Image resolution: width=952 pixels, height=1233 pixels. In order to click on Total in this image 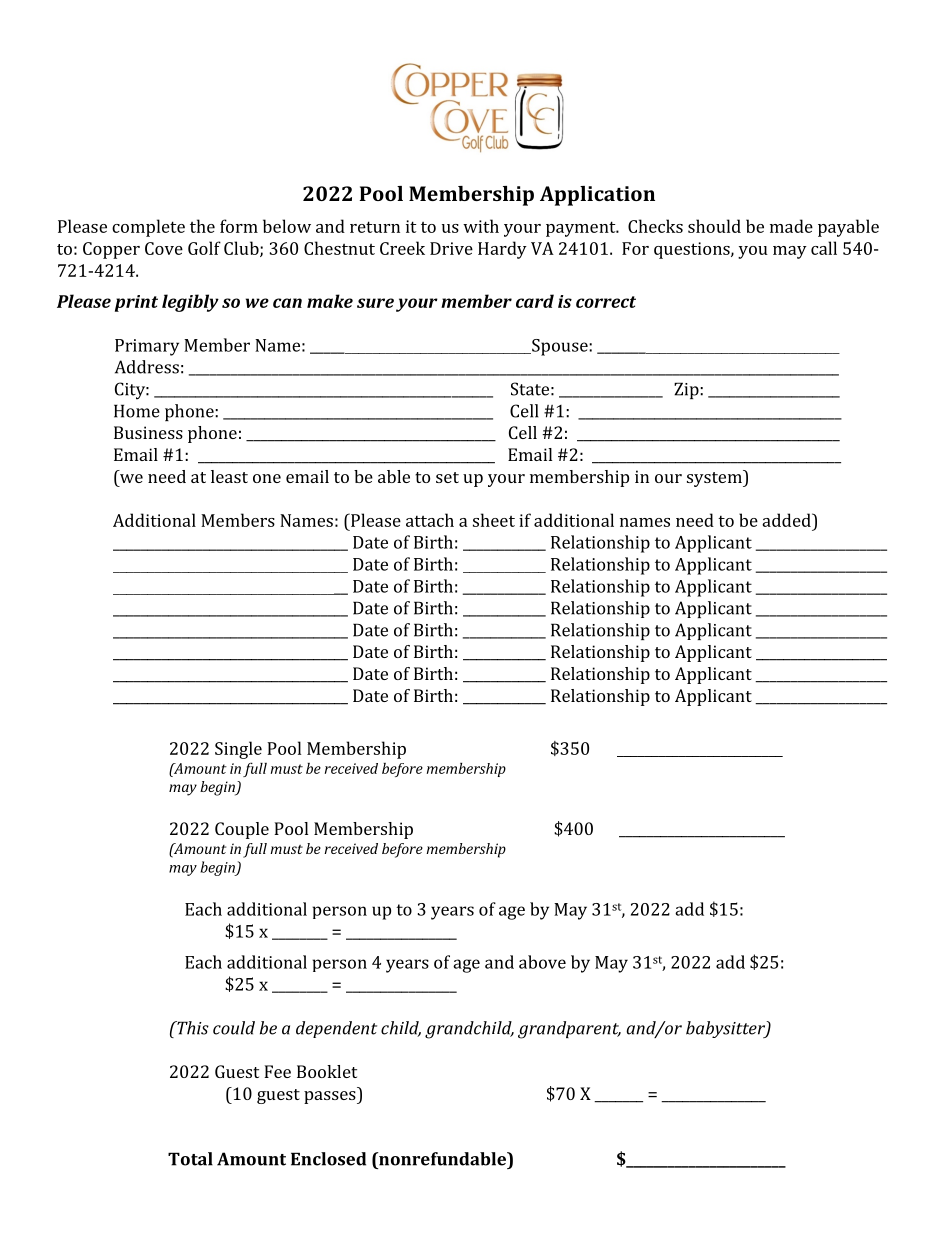, I will do `click(190, 1159)`.
